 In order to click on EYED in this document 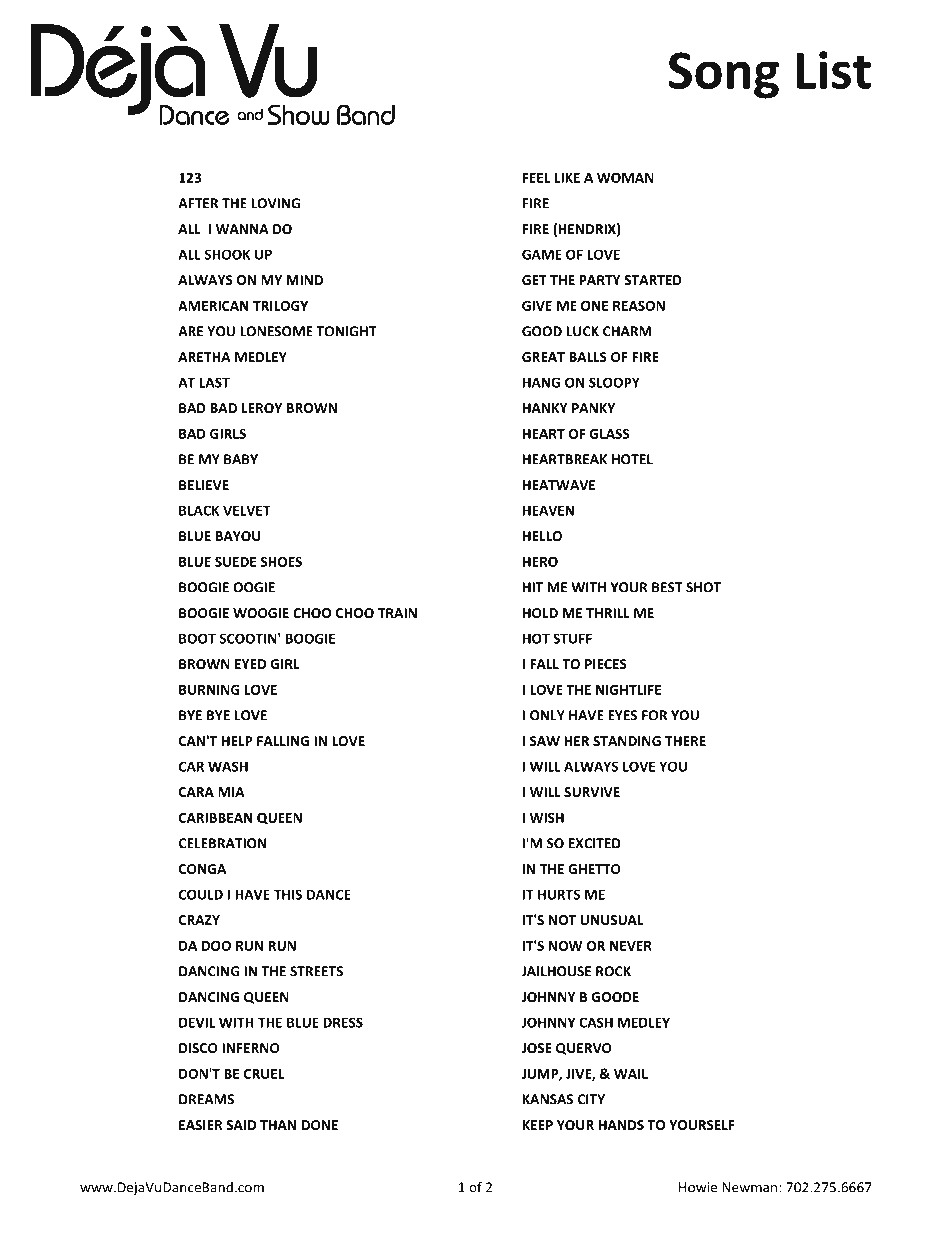, I will do `click(250, 664)`.
